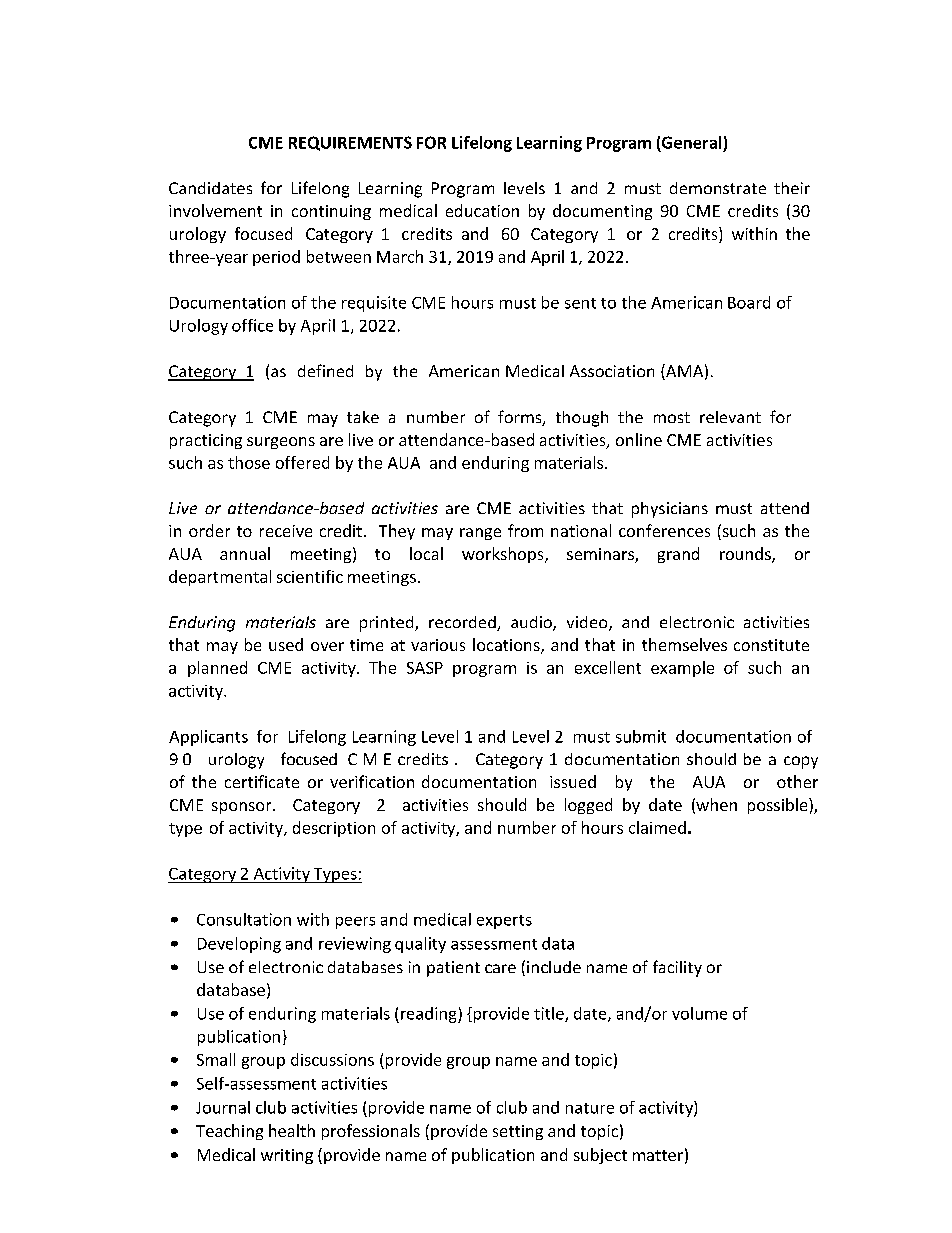 This page has width=952, height=1233. What do you see at coordinates (718, 188) in the page?
I see `demonstrate` at bounding box center [718, 188].
